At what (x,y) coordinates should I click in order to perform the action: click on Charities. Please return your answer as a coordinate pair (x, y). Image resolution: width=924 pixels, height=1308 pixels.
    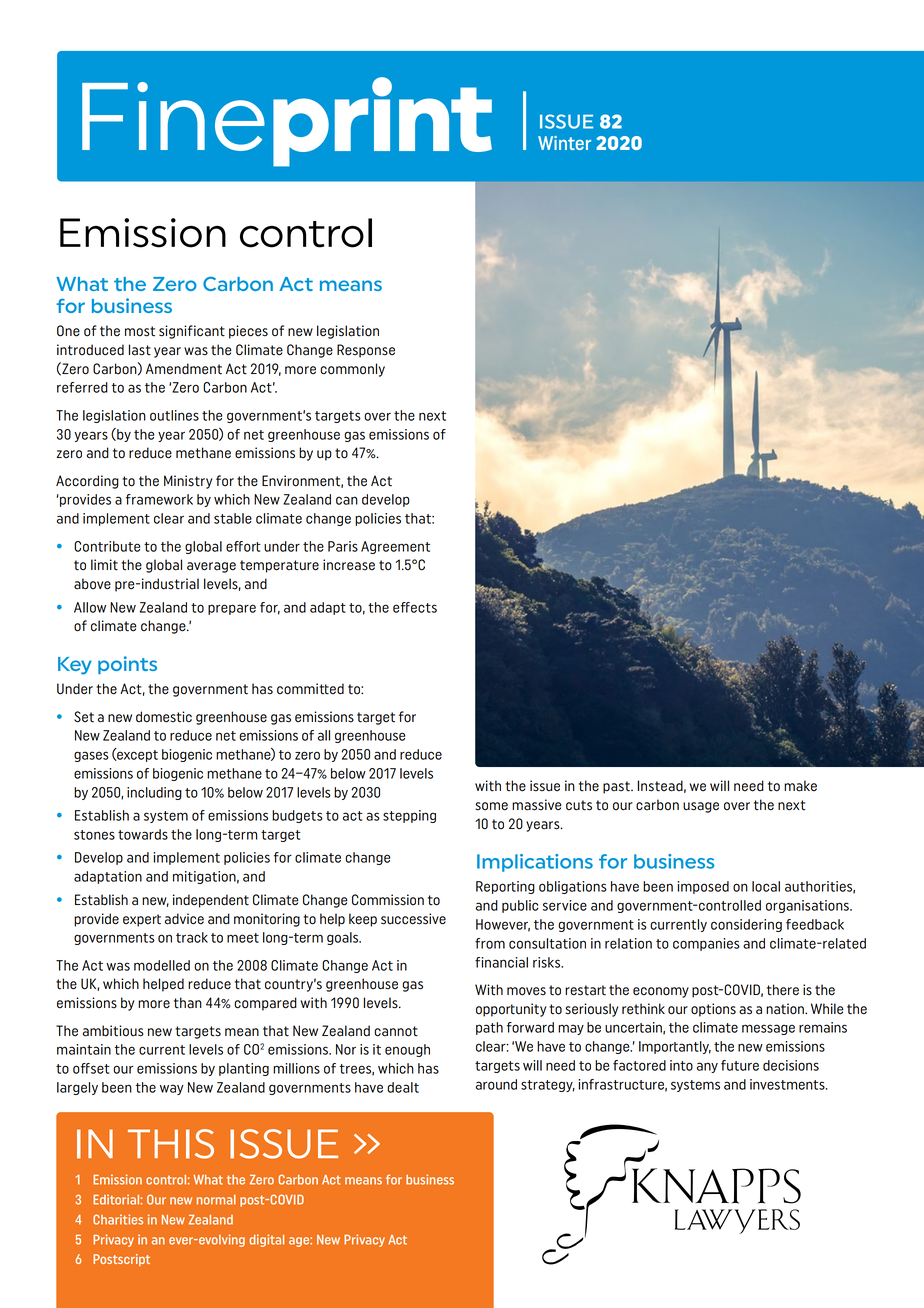
    Looking at the image, I should click on (118, 1219).
